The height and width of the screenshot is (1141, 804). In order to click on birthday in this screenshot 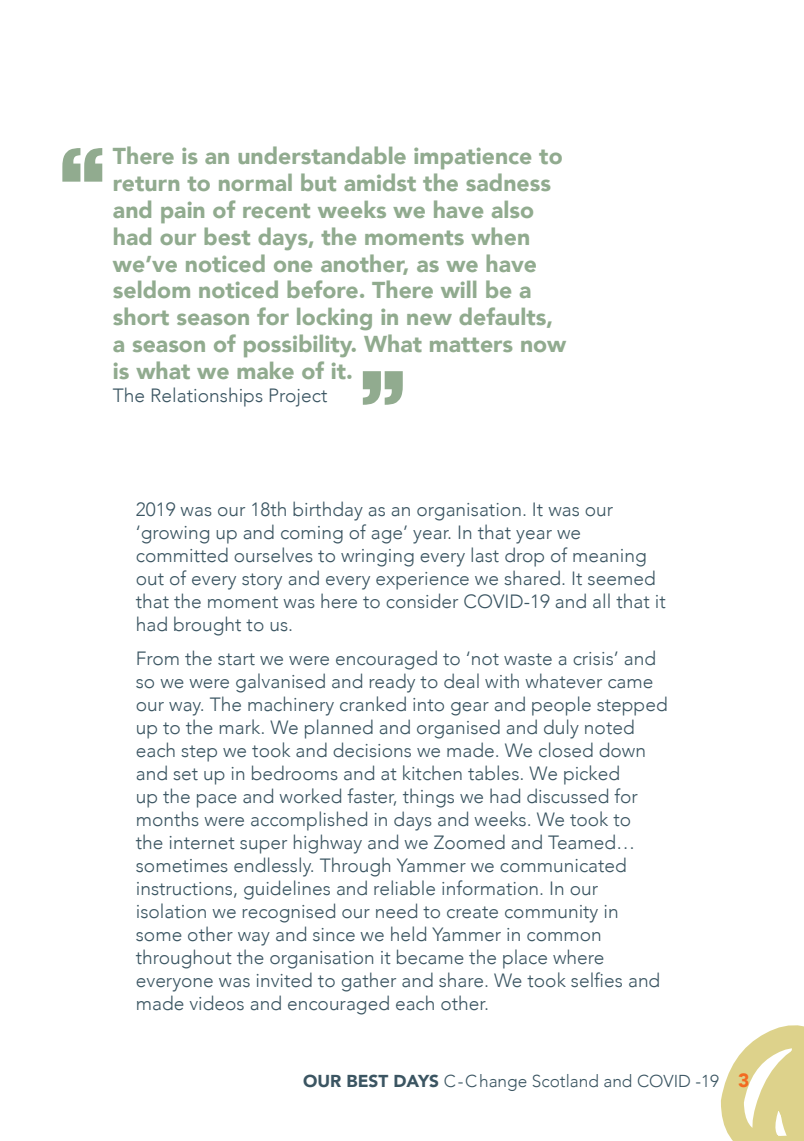, I will do `click(328, 511)`.
